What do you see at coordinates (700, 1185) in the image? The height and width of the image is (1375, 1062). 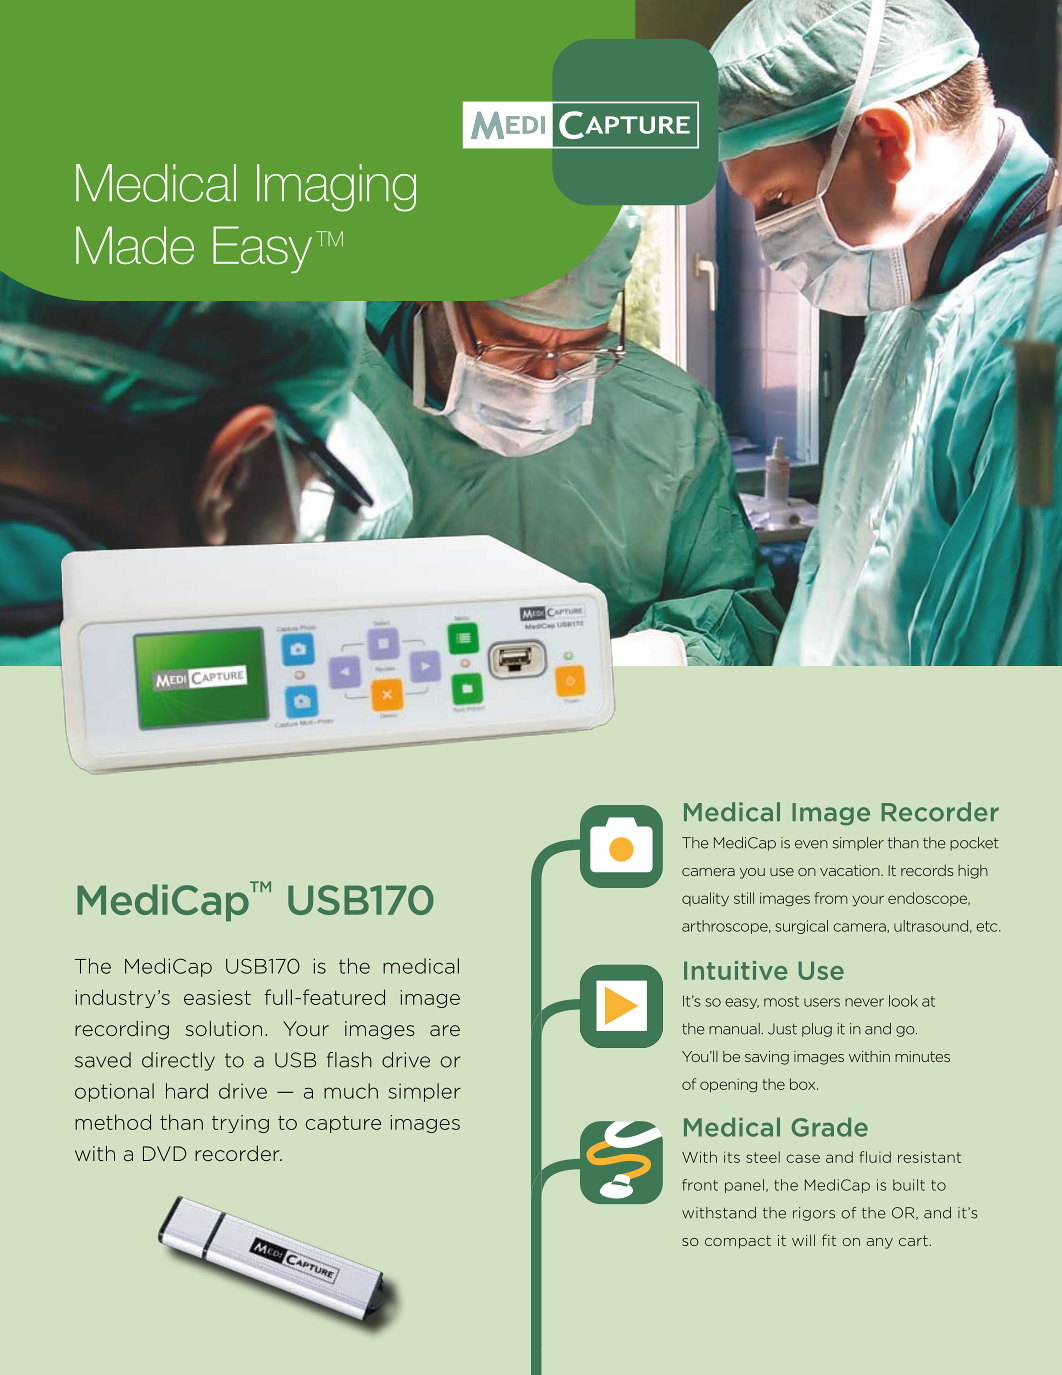 I see `front` at bounding box center [700, 1185].
